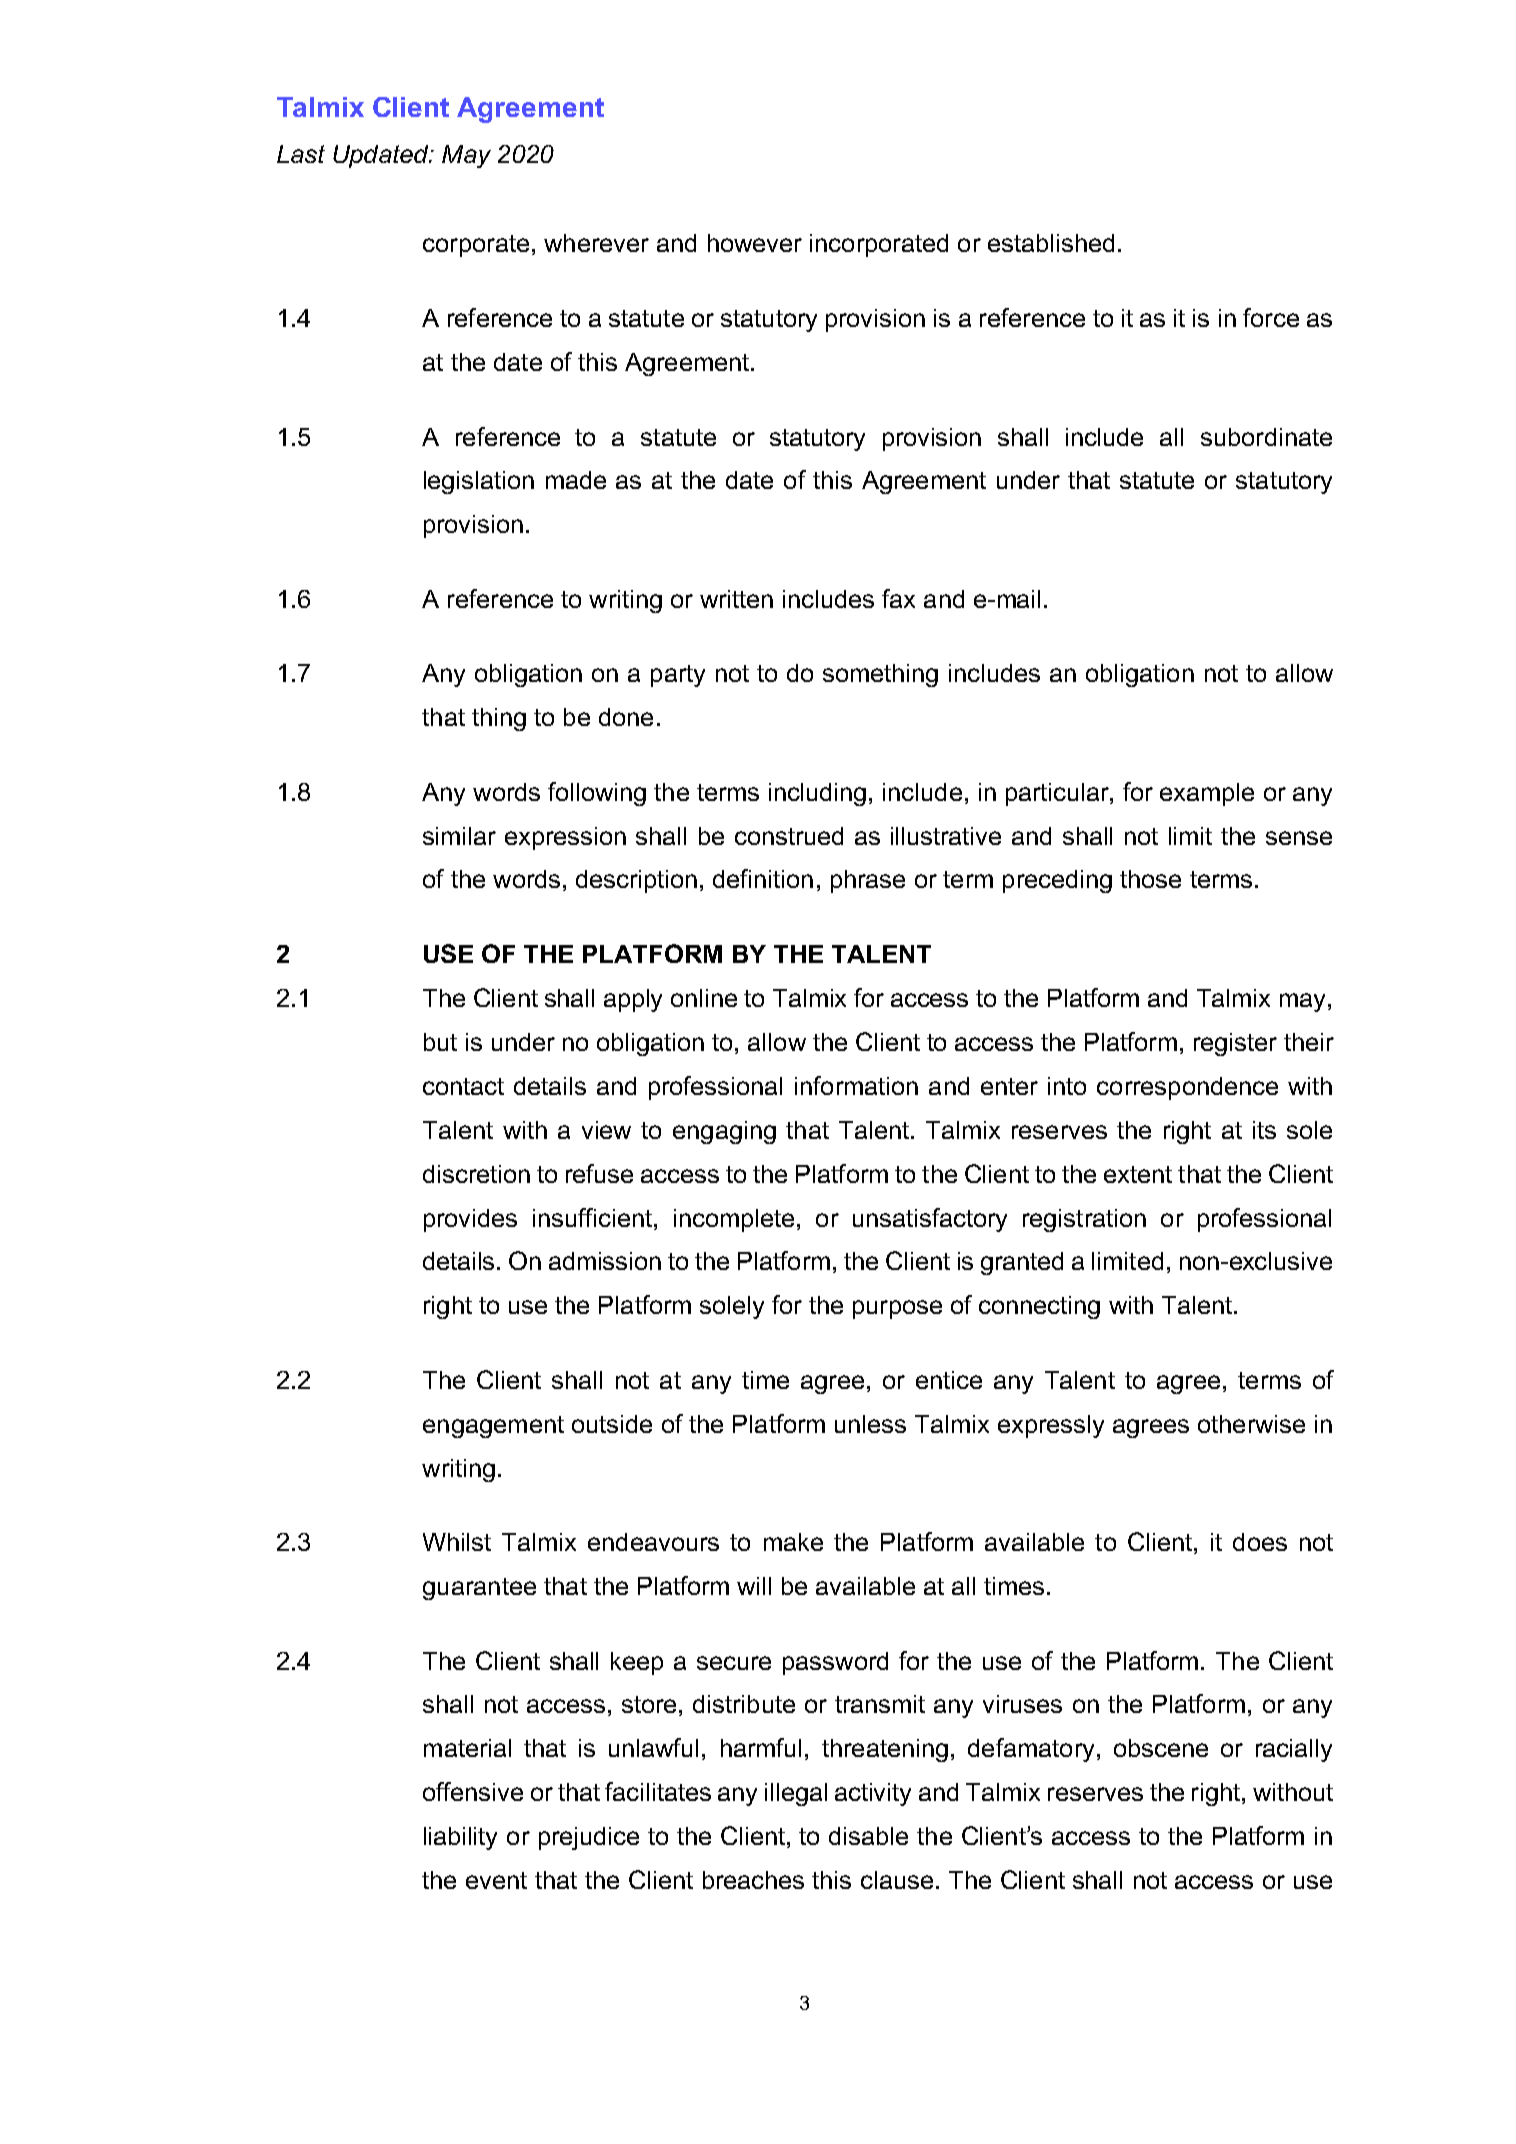 The height and width of the image is (2144, 1516). Describe the element at coordinates (1051, 243) in the image. I see `established` at that location.
